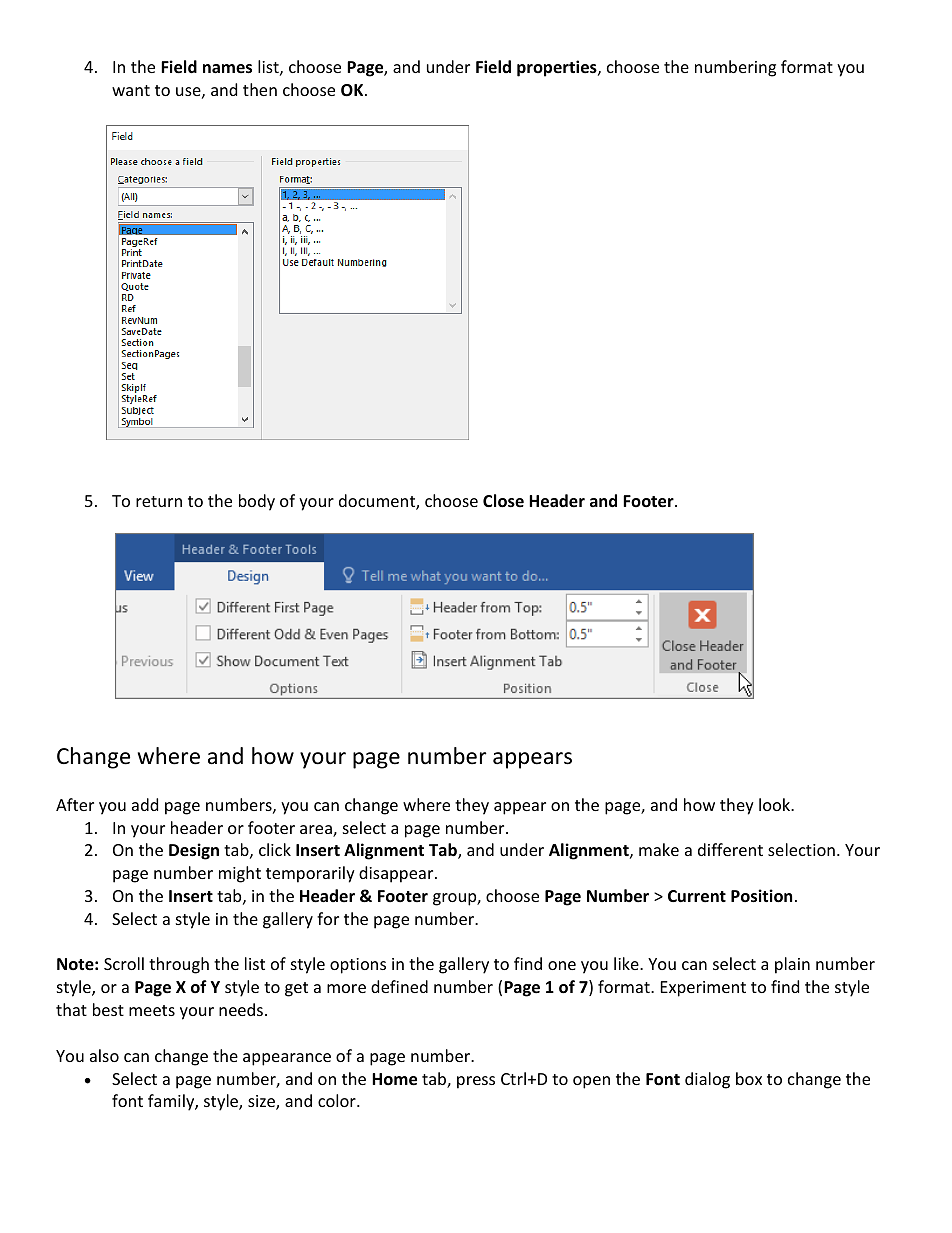  I want to click on want, so click(131, 90).
